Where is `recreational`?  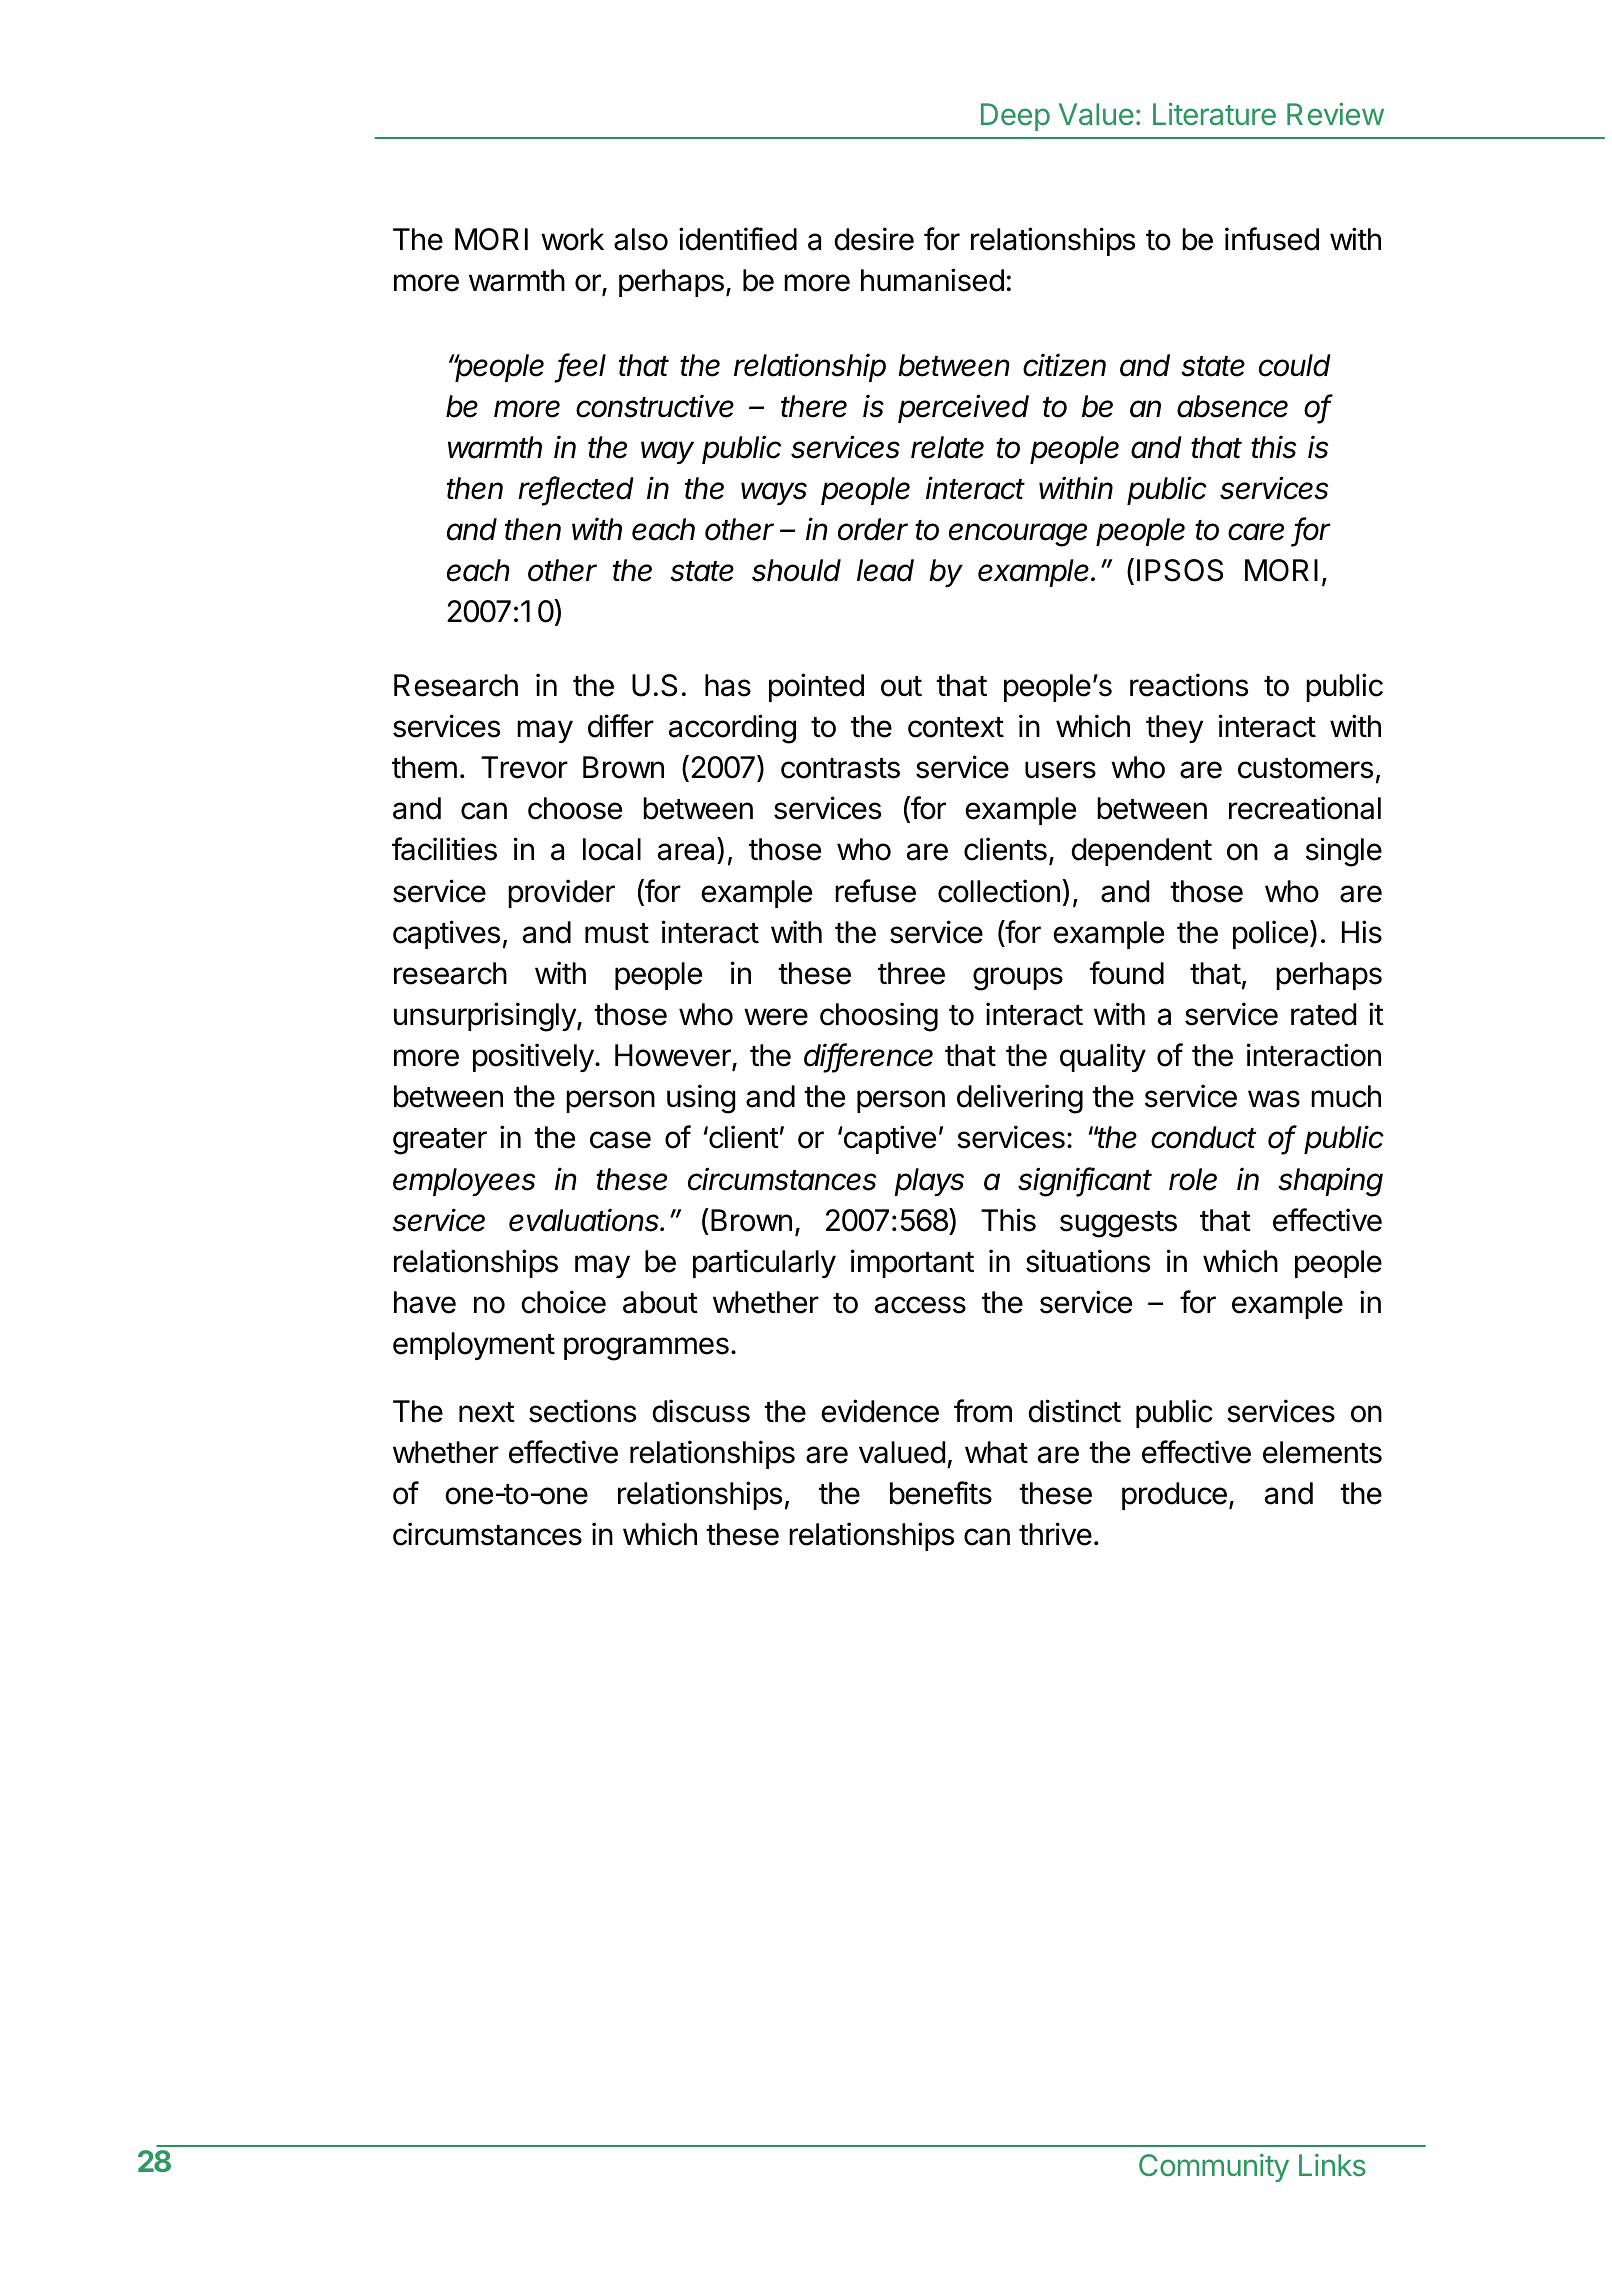 recreational is located at coordinates (1305, 808).
